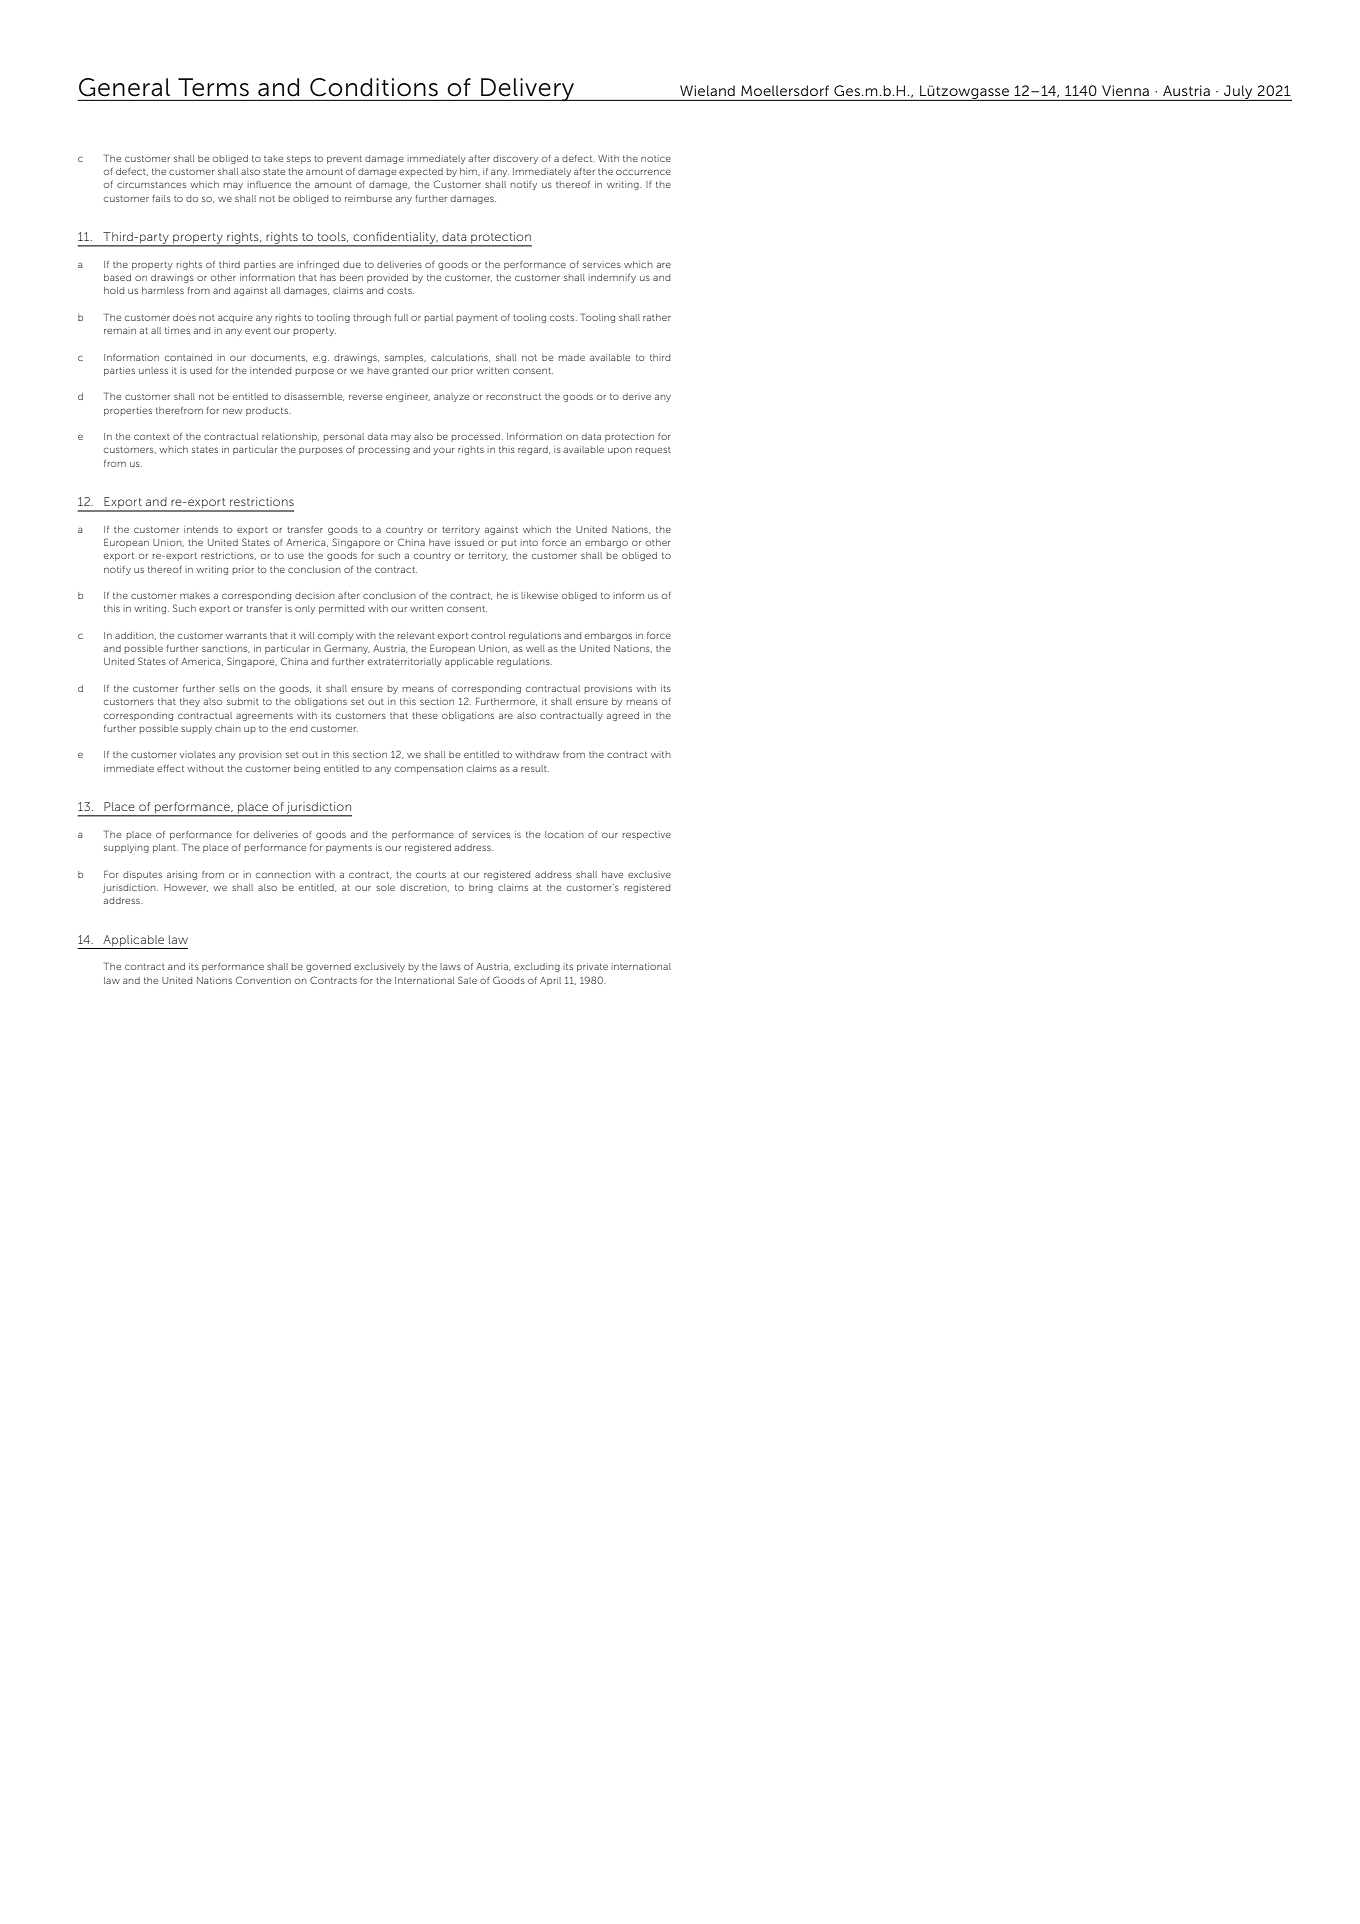 The image size is (1360, 1924). What do you see at coordinates (201, 529) in the page?
I see `intends` at bounding box center [201, 529].
